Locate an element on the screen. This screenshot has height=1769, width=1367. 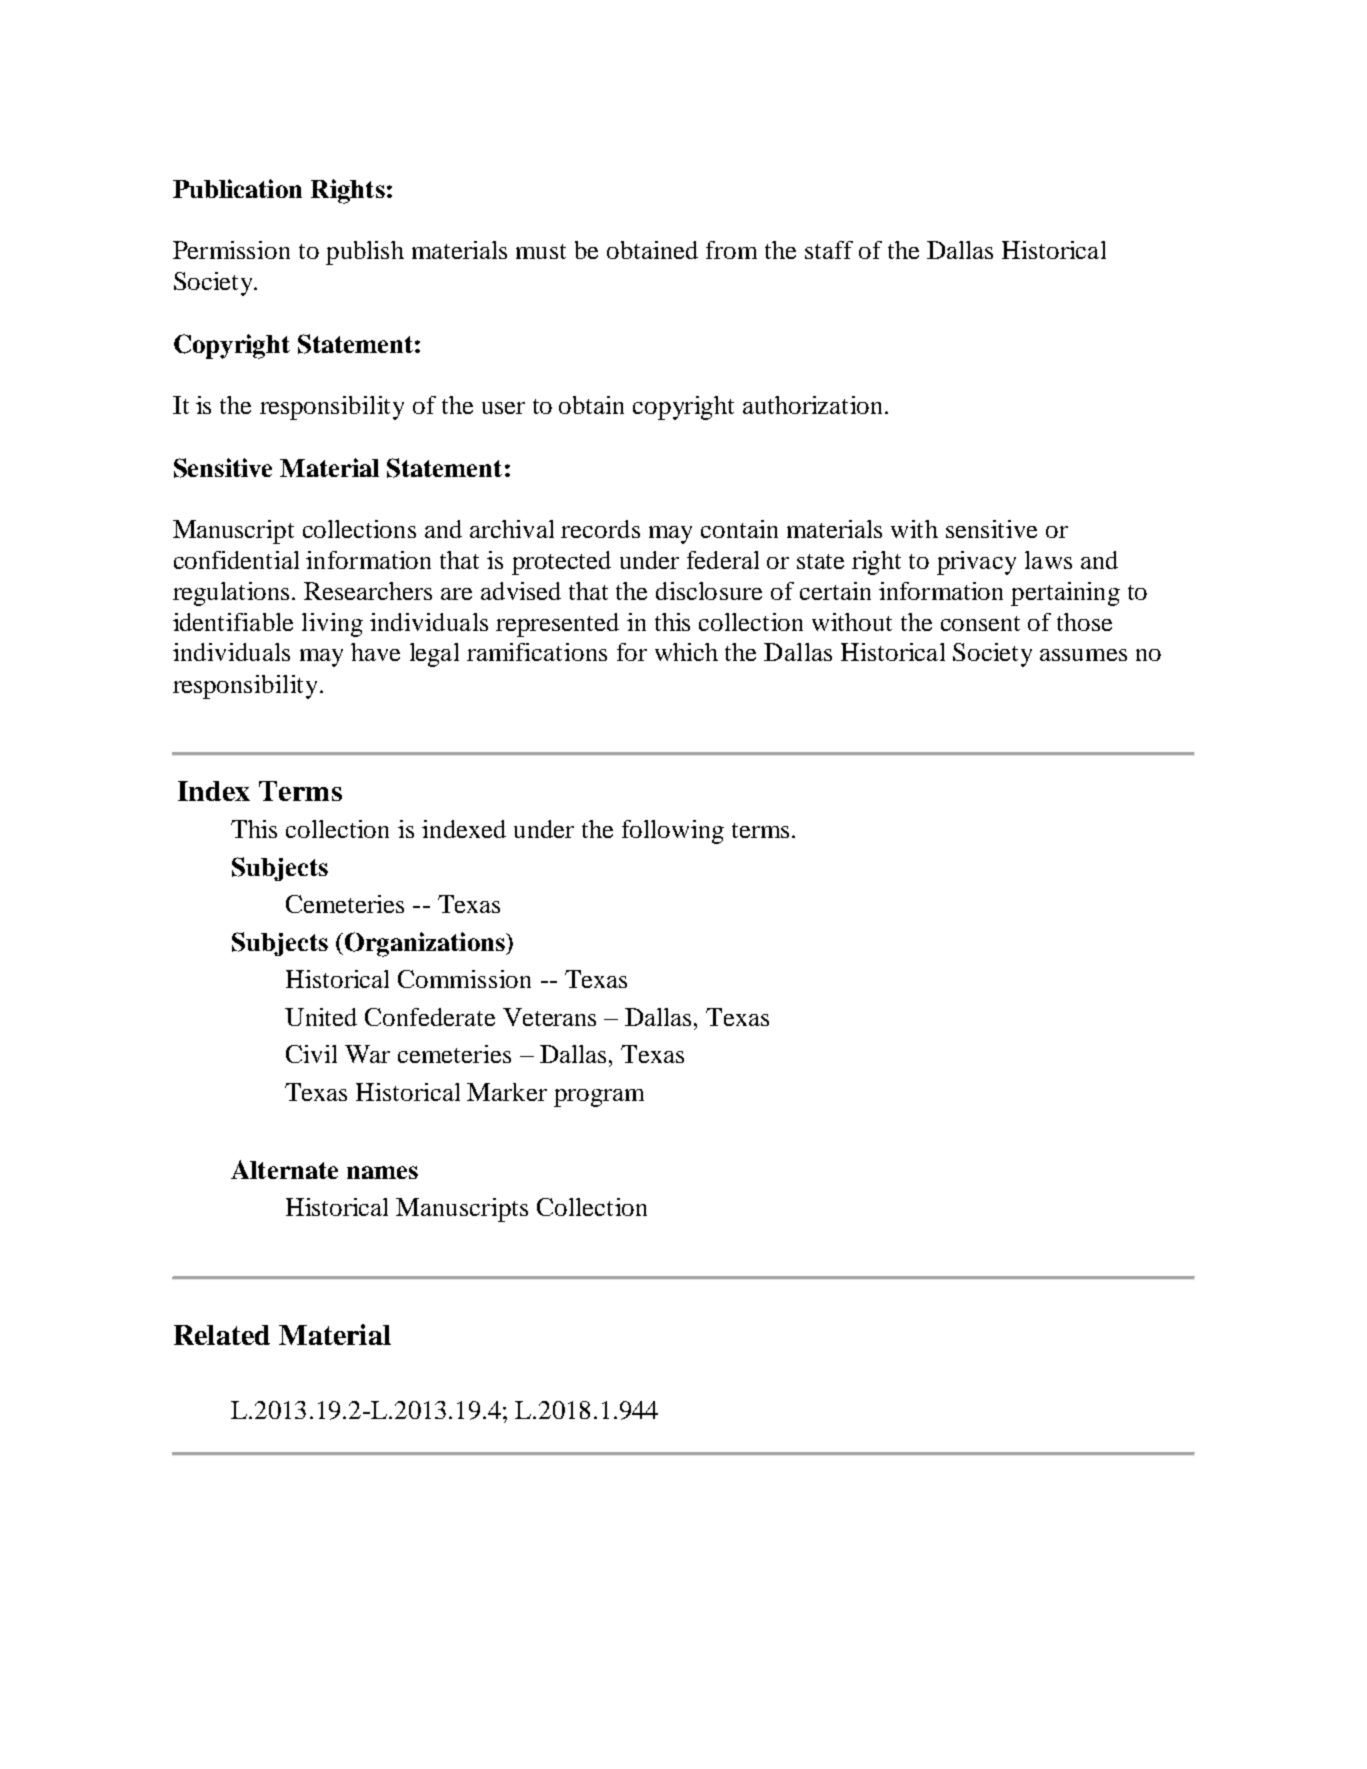
names is located at coordinates (382, 1172).
